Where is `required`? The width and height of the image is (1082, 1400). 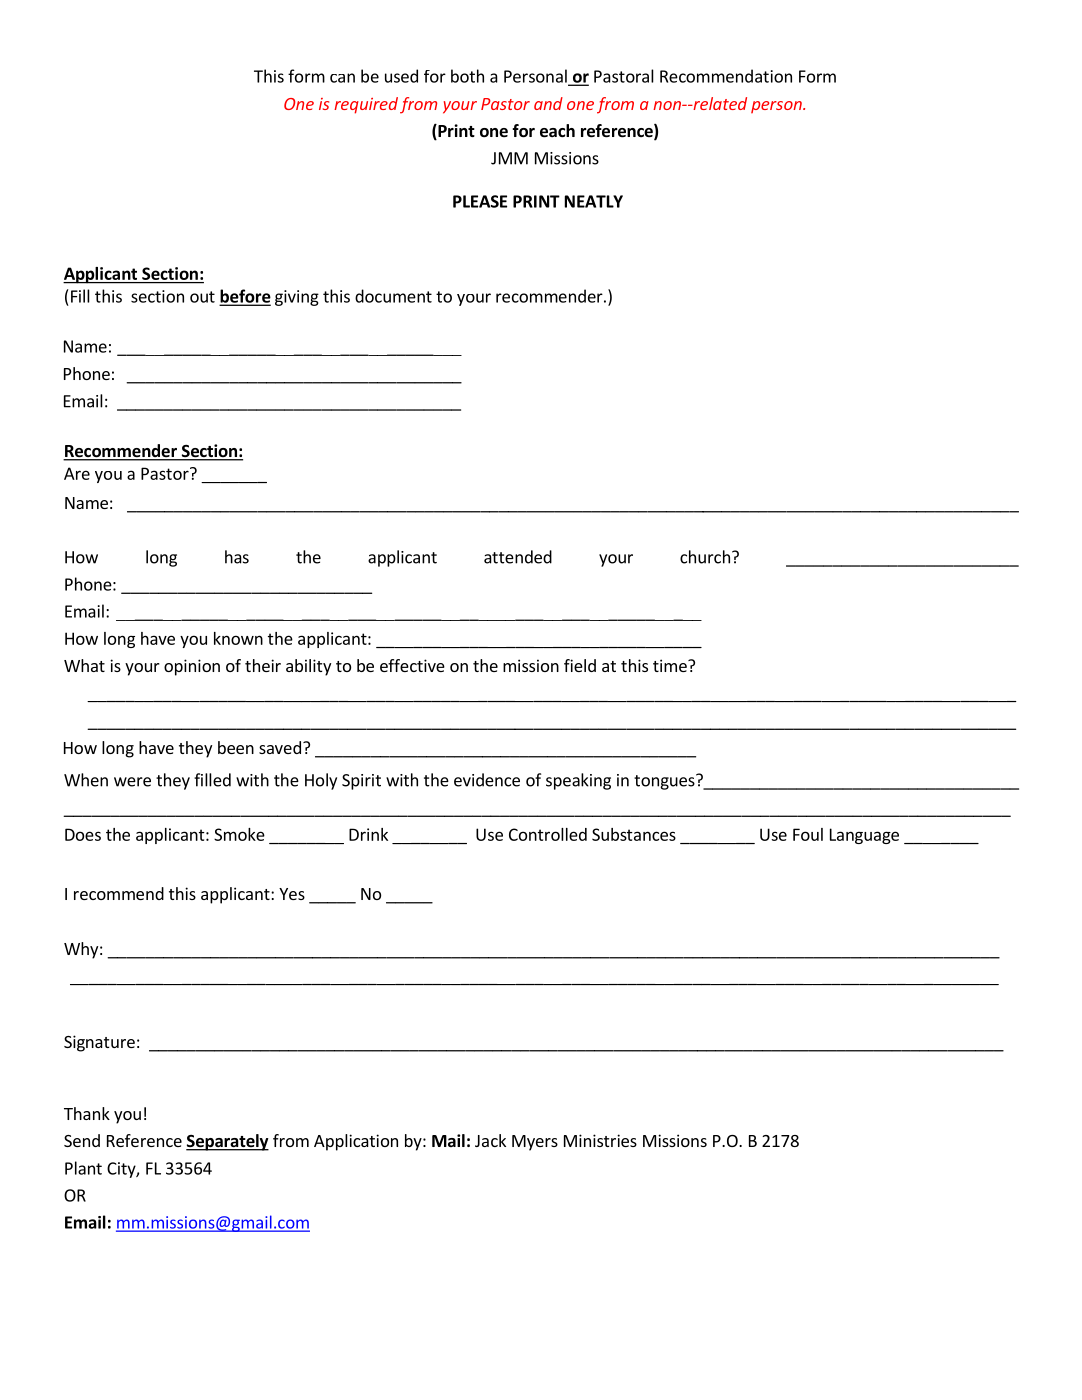
required is located at coordinates (366, 105).
